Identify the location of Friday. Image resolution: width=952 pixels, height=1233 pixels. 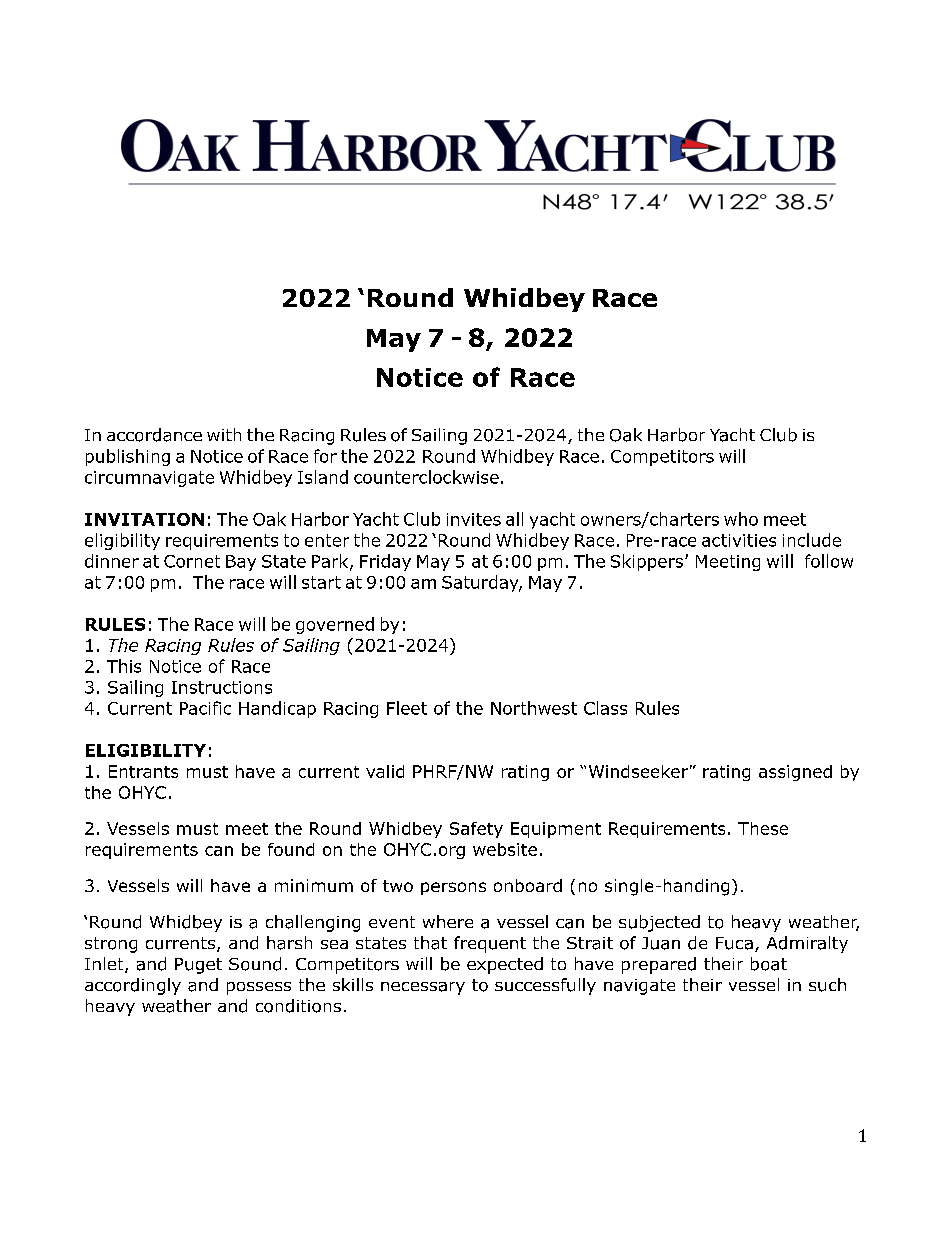
(385, 562).
